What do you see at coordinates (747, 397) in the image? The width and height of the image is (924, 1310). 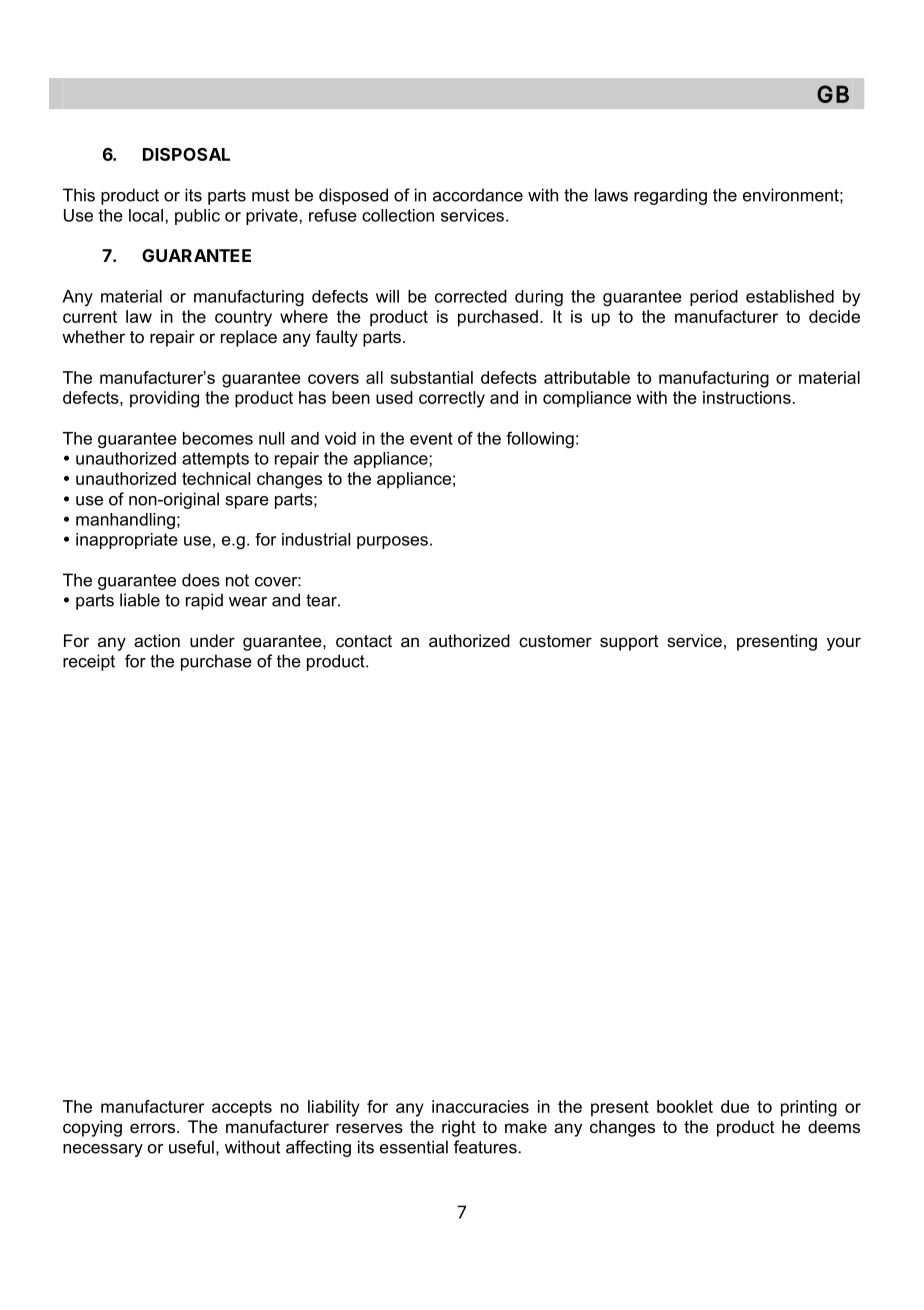 I see `instructions` at bounding box center [747, 397].
